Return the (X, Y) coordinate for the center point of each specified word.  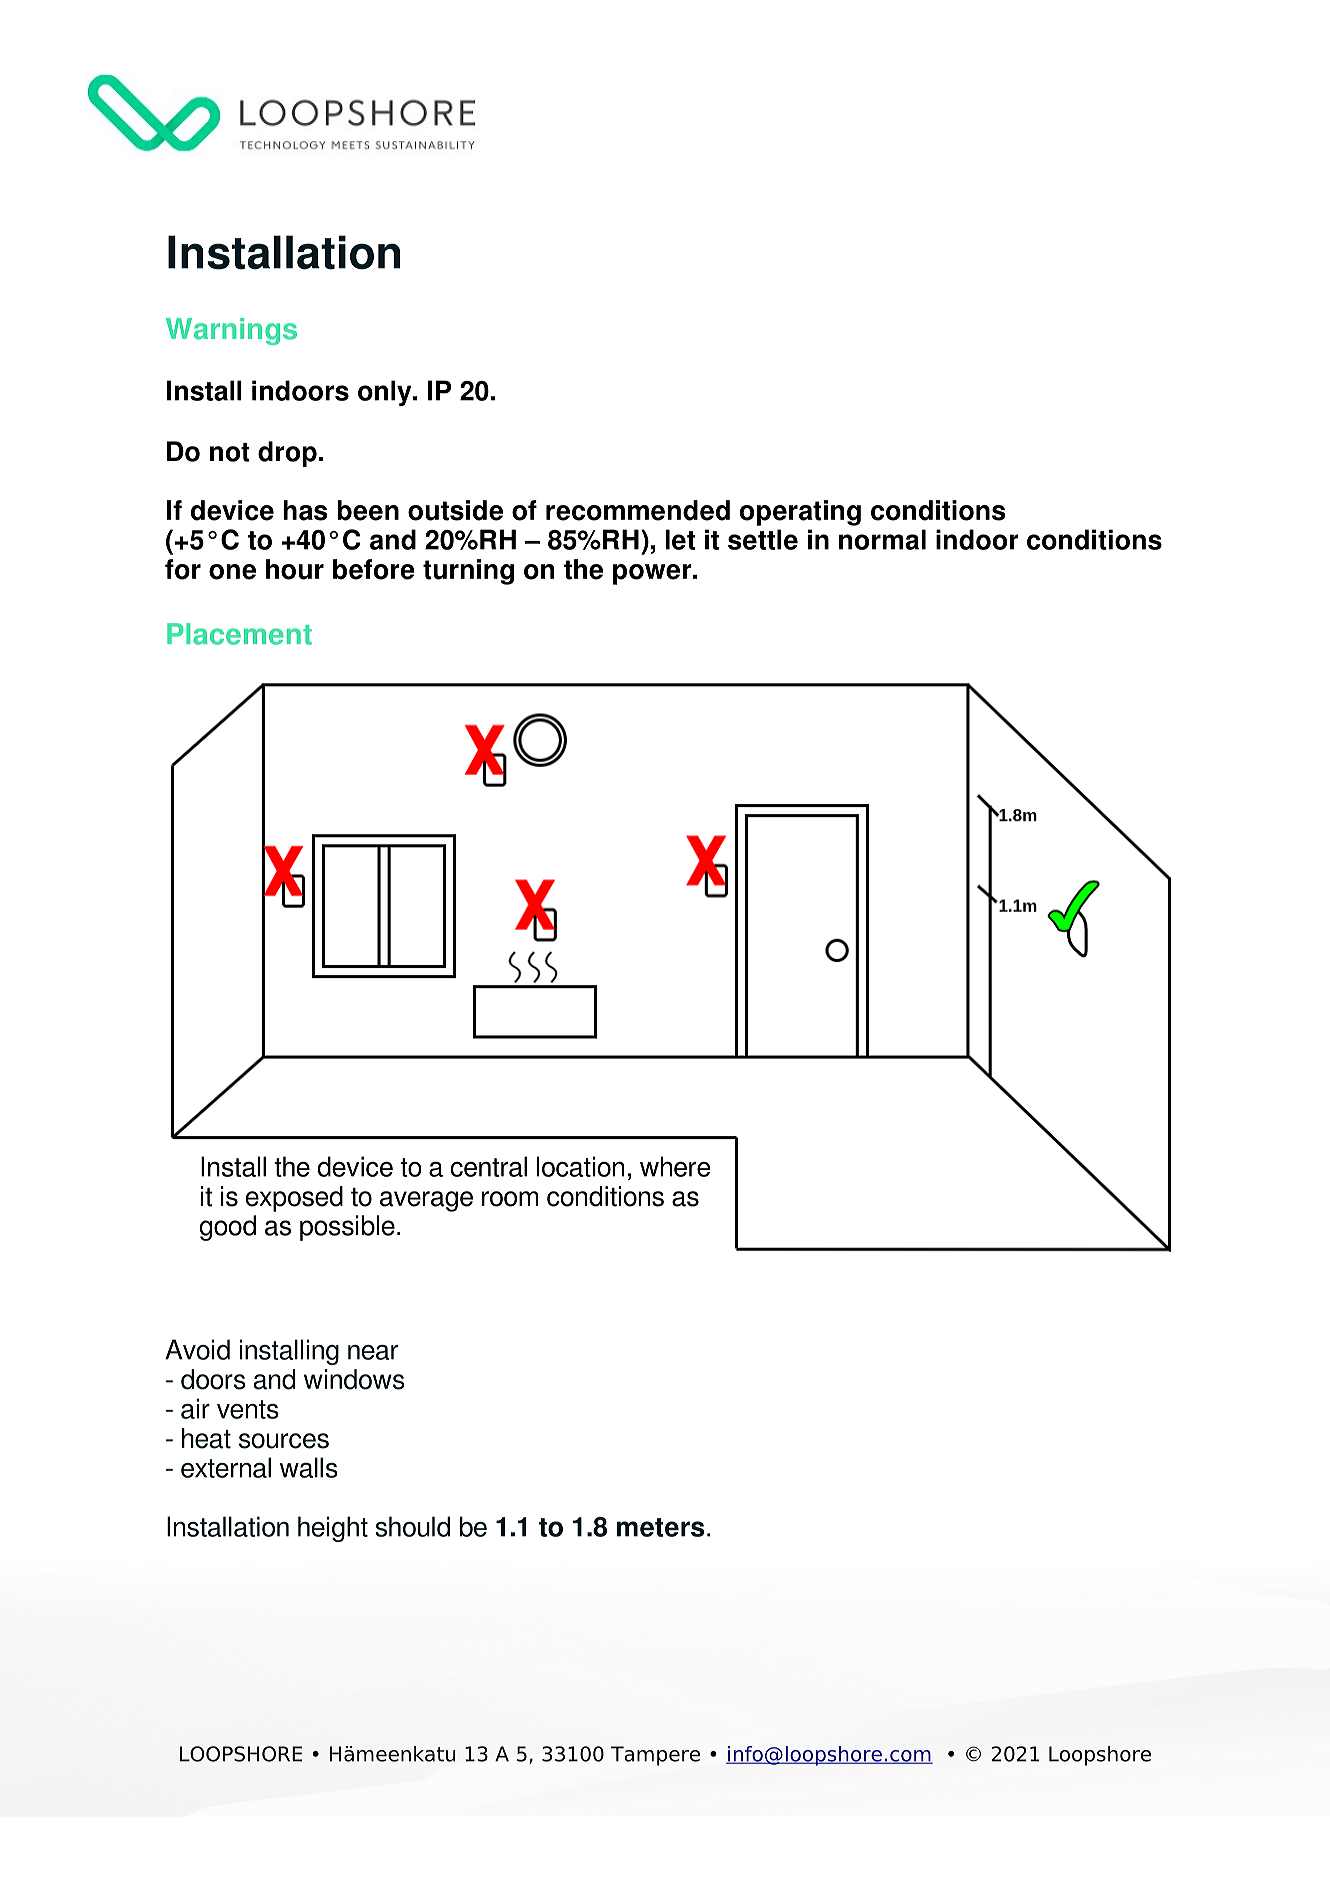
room (510, 1199)
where (675, 1166)
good (228, 1228)
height (333, 1529)
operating (800, 513)
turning (468, 572)
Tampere (655, 1756)
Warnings (231, 331)
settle (763, 539)
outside (455, 510)
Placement (239, 634)
